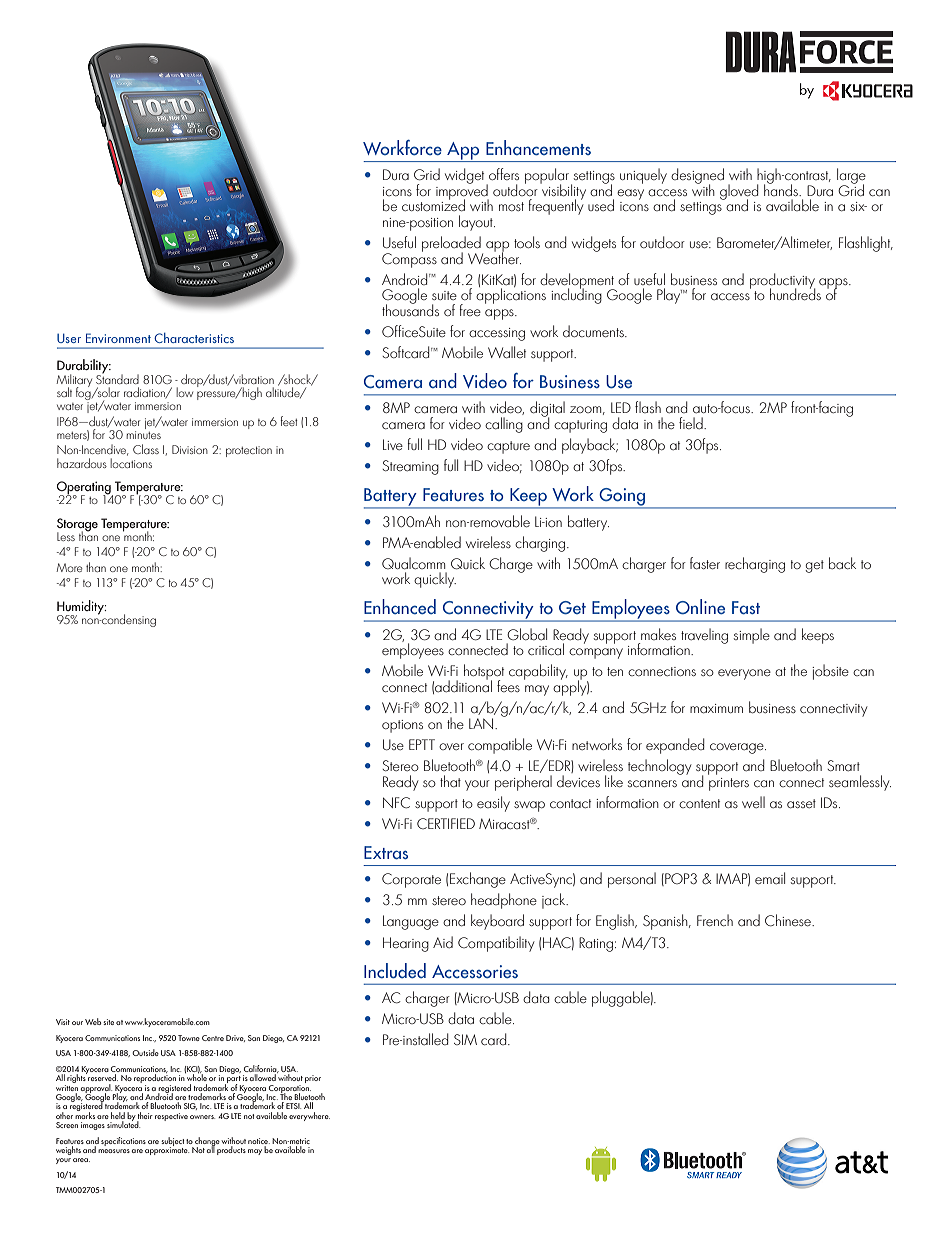 This image has width=952, height=1233. I want to click on simple, so click(752, 636).
